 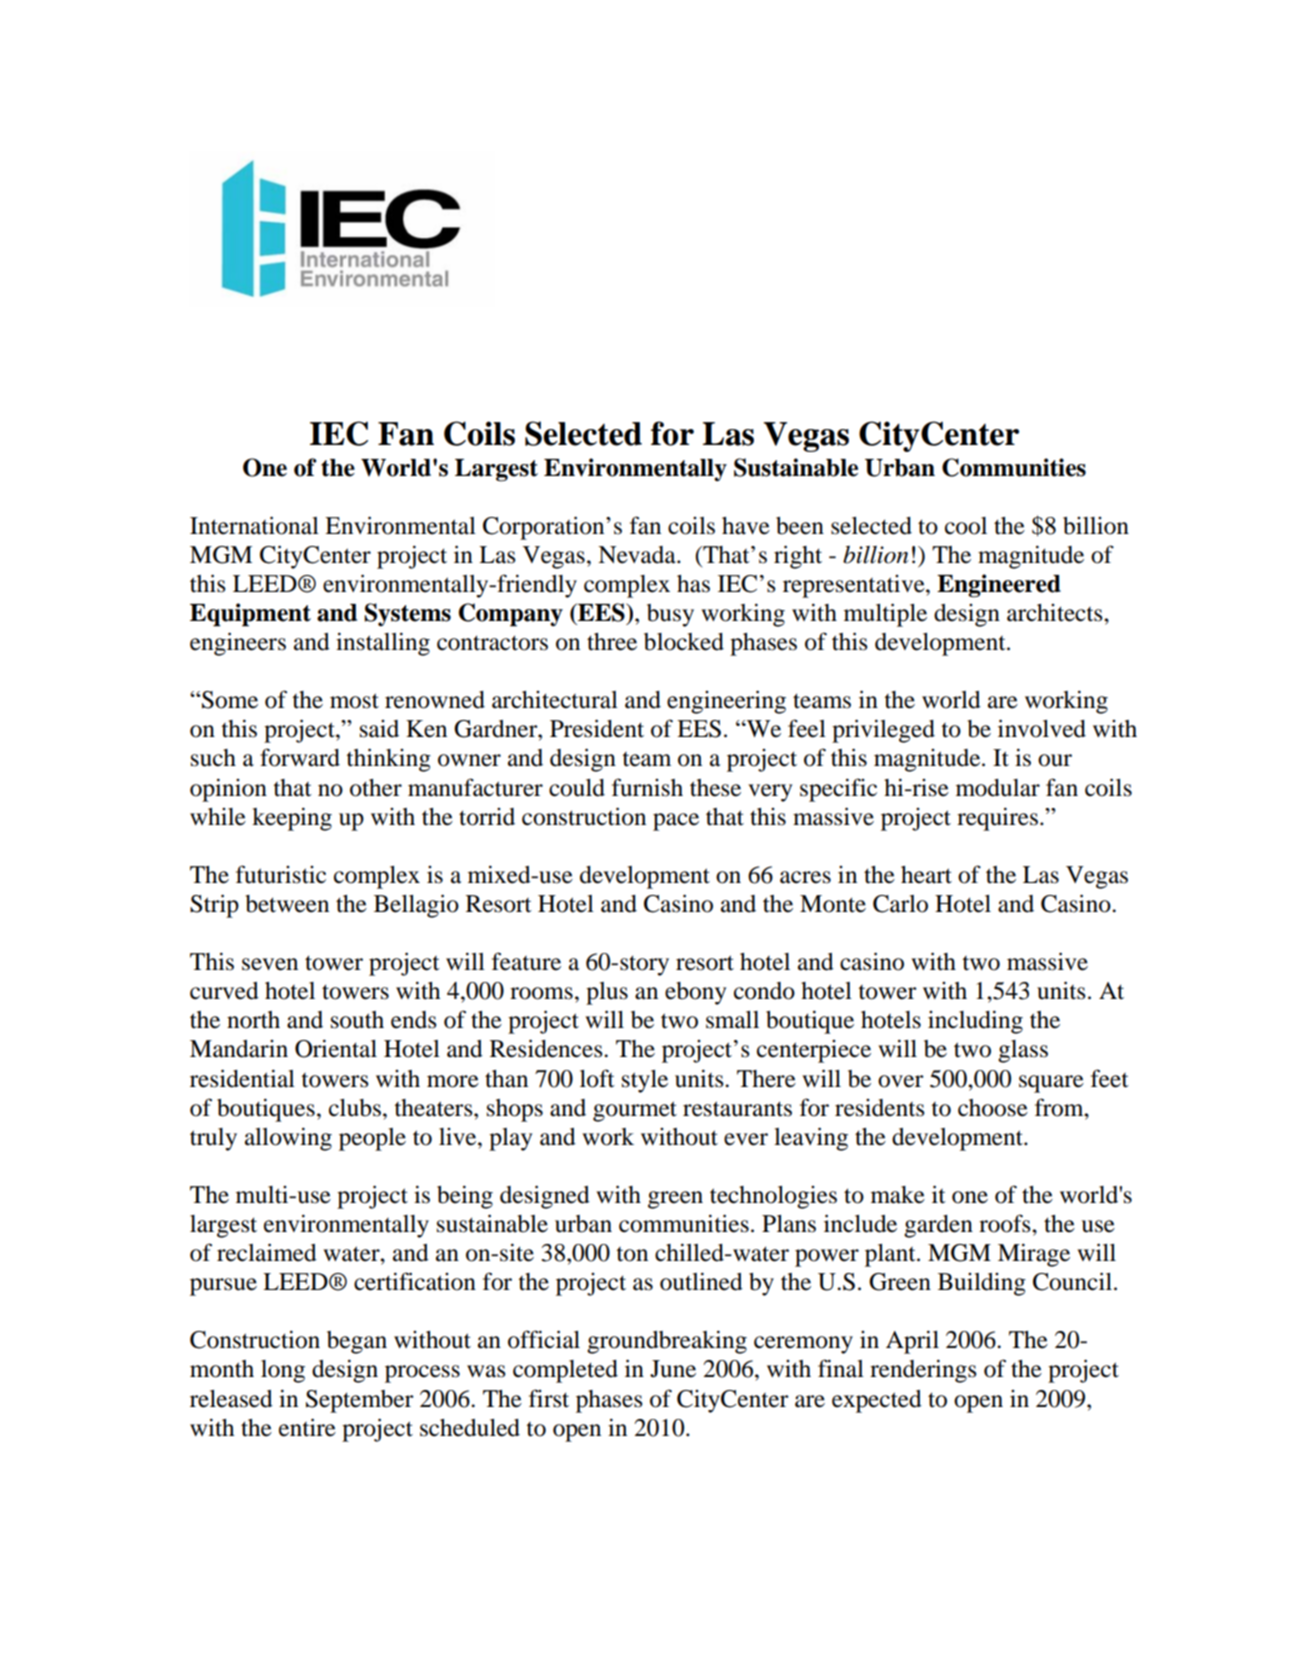 What do you see at coordinates (966, 526) in the page?
I see `cool` at bounding box center [966, 526].
